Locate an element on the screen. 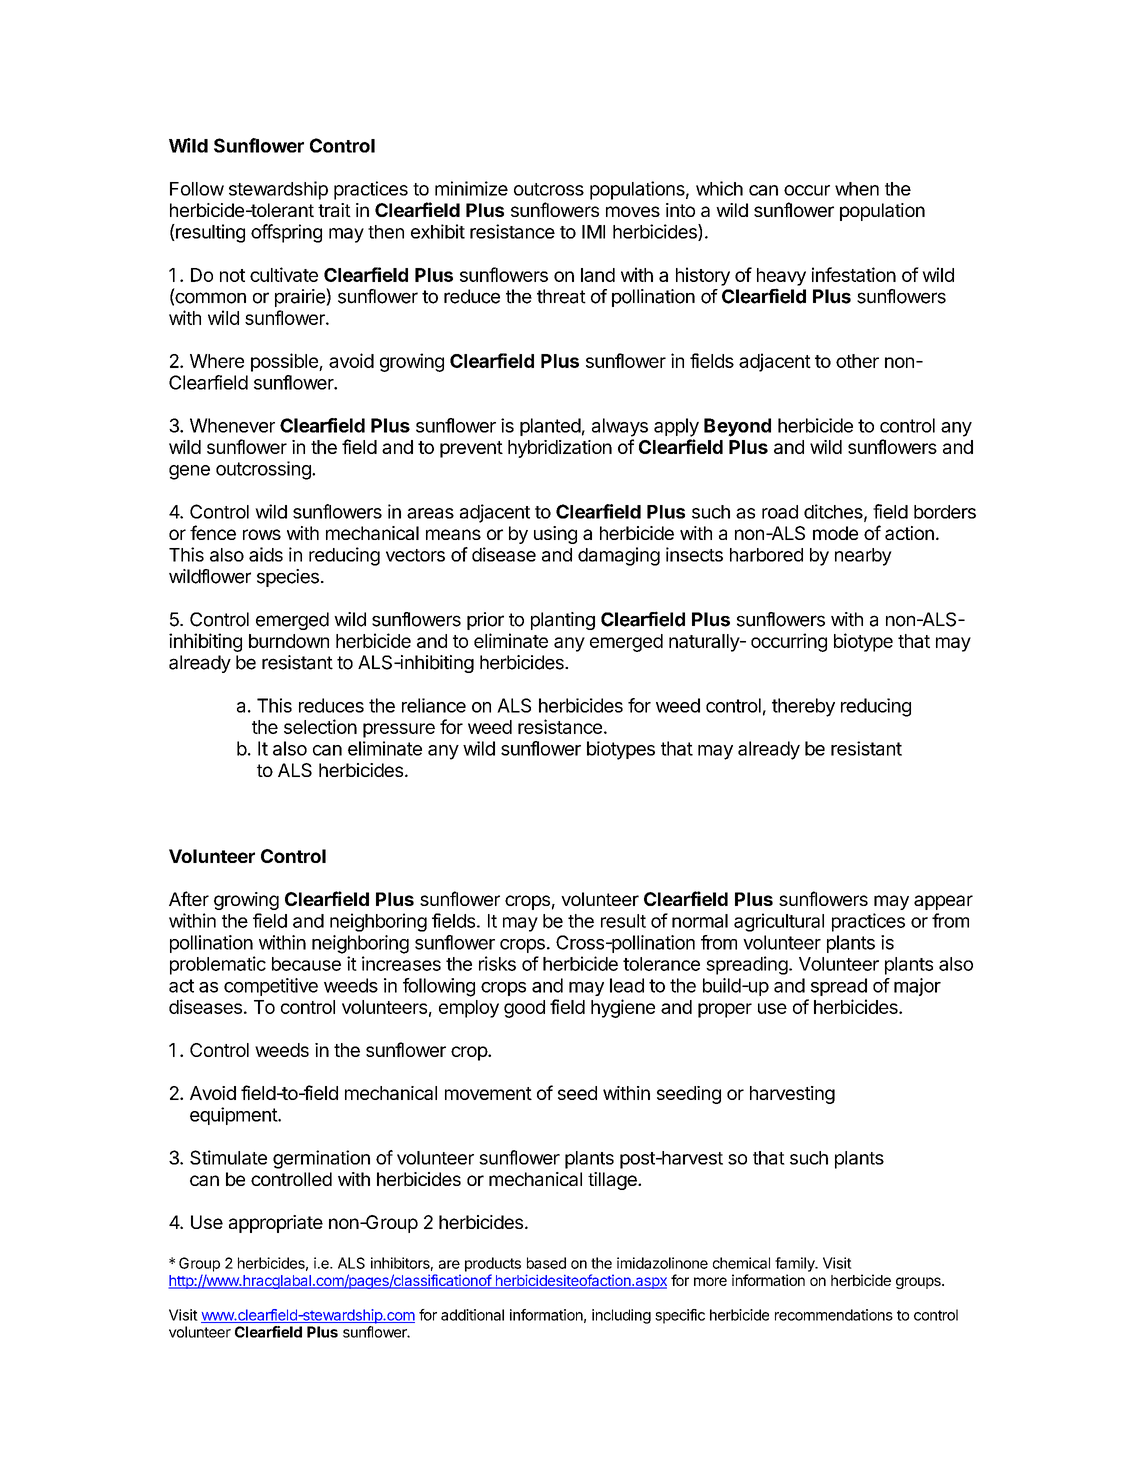 The image size is (1146, 1483). based is located at coordinates (546, 1263).
